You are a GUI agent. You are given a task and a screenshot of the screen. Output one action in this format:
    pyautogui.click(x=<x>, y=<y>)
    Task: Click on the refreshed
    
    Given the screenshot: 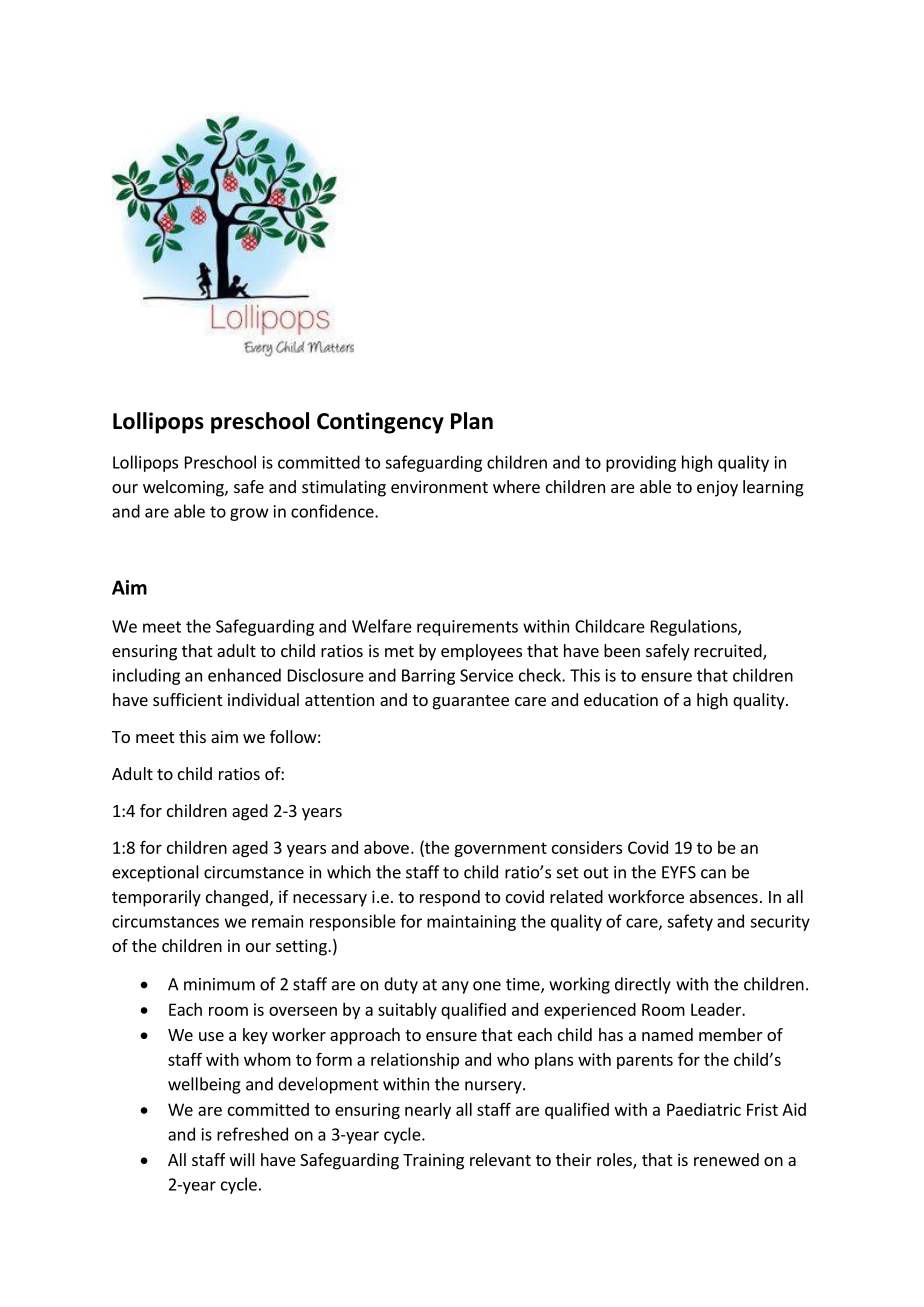 What is the action you would take?
    pyautogui.click(x=252, y=1134)
